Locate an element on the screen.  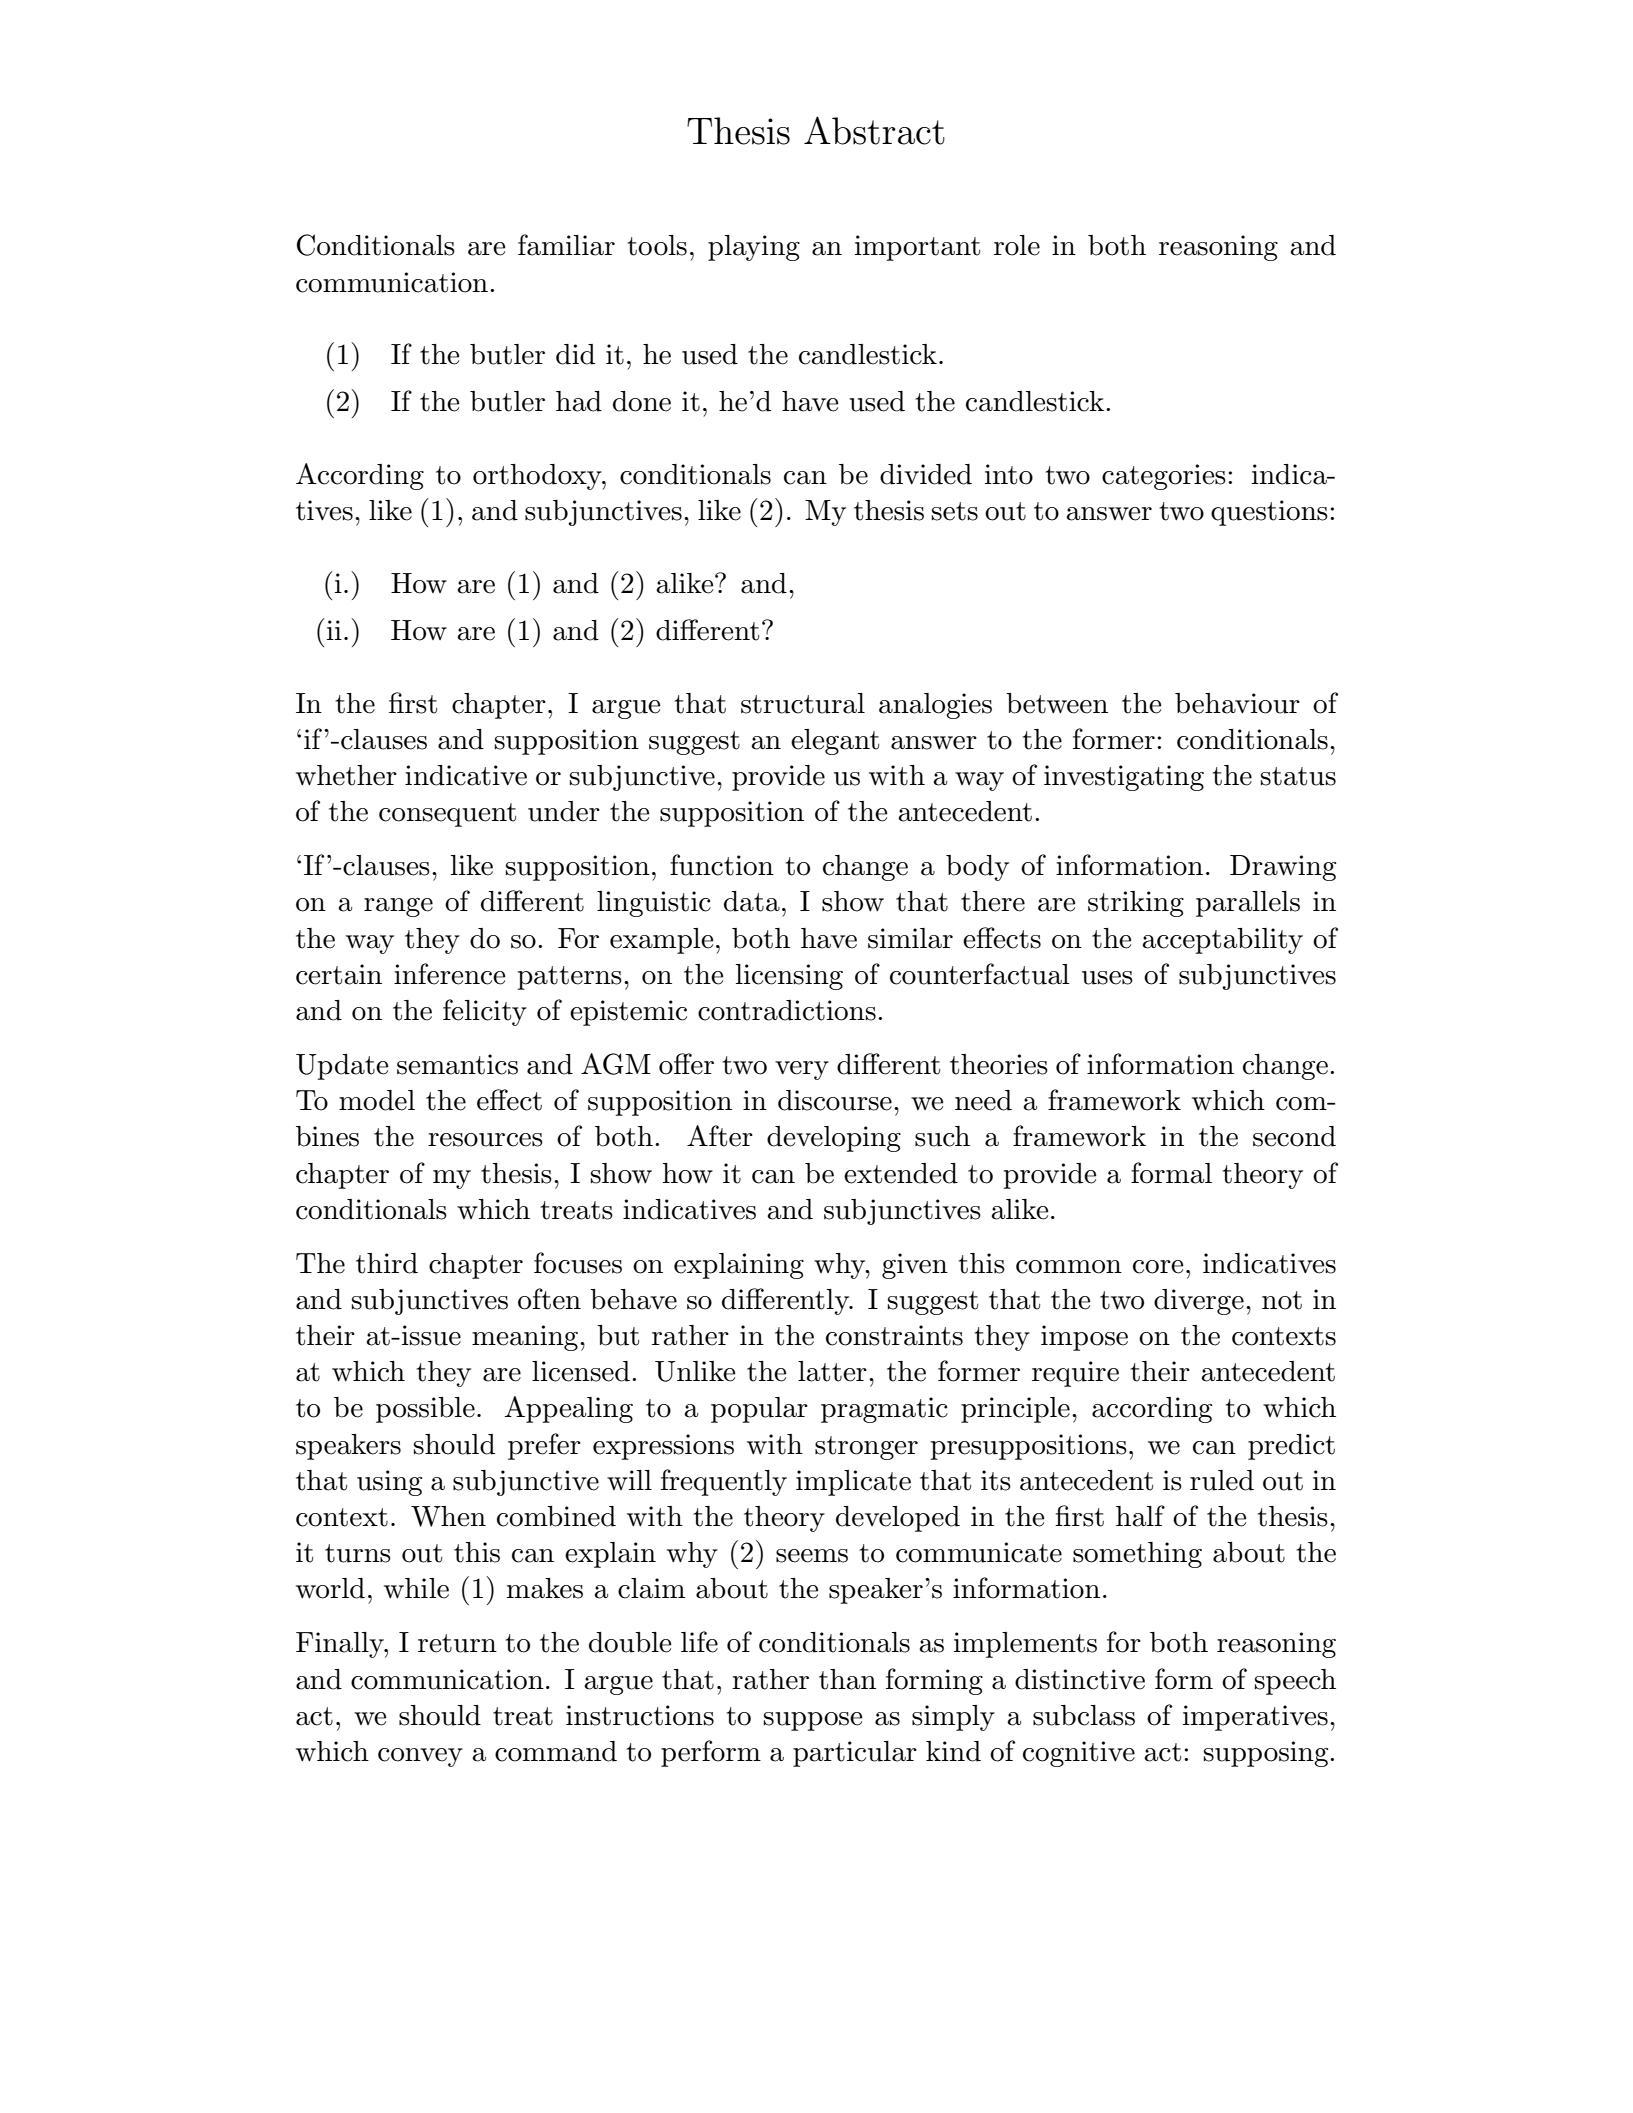
developing is located at coordinates (834, 1139).
